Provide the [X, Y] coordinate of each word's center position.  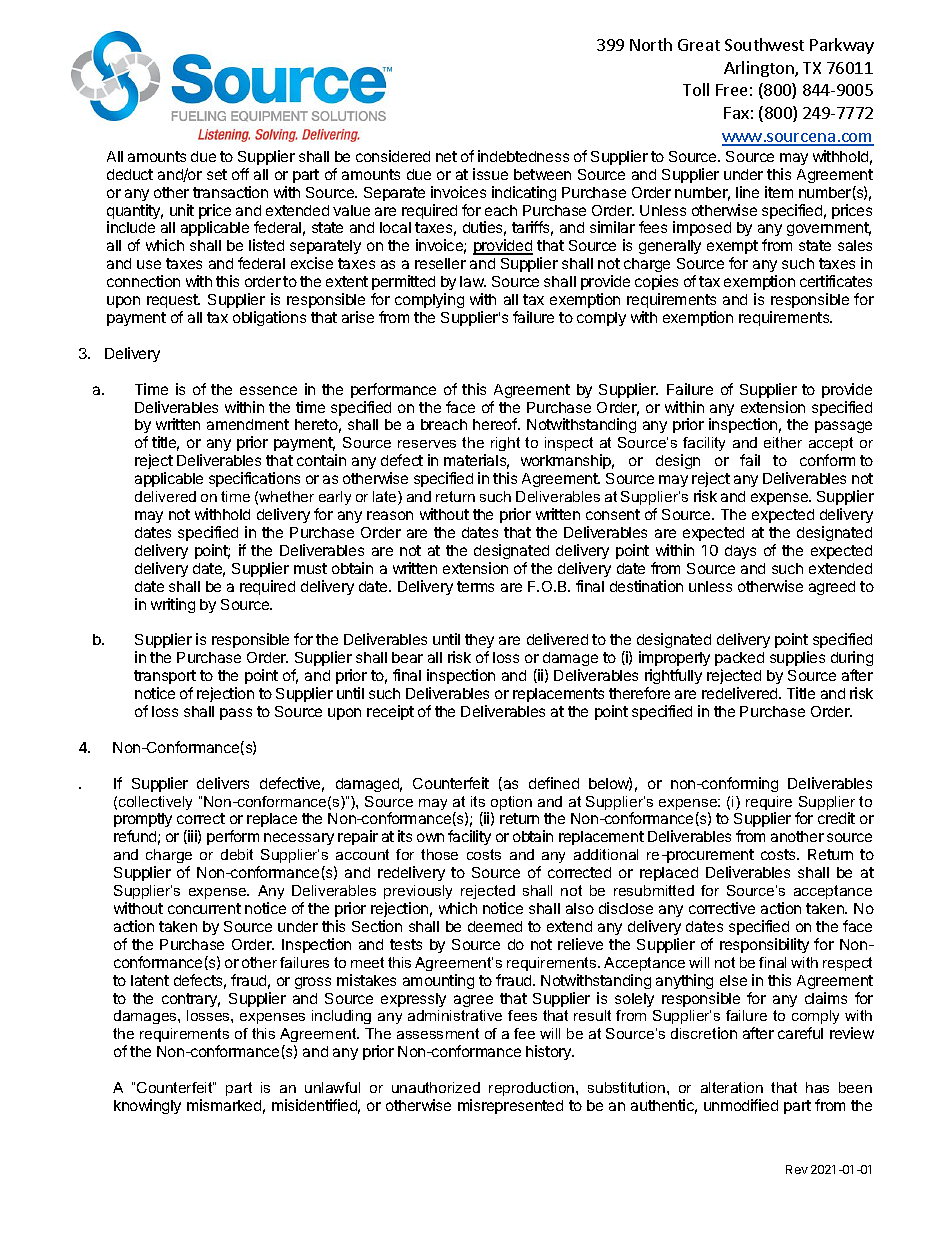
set [217, 174]
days [740, 552]
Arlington [760, 69]
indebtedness [523, 156]
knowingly [147, 1106]
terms [475, 586]
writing [173, 605]
